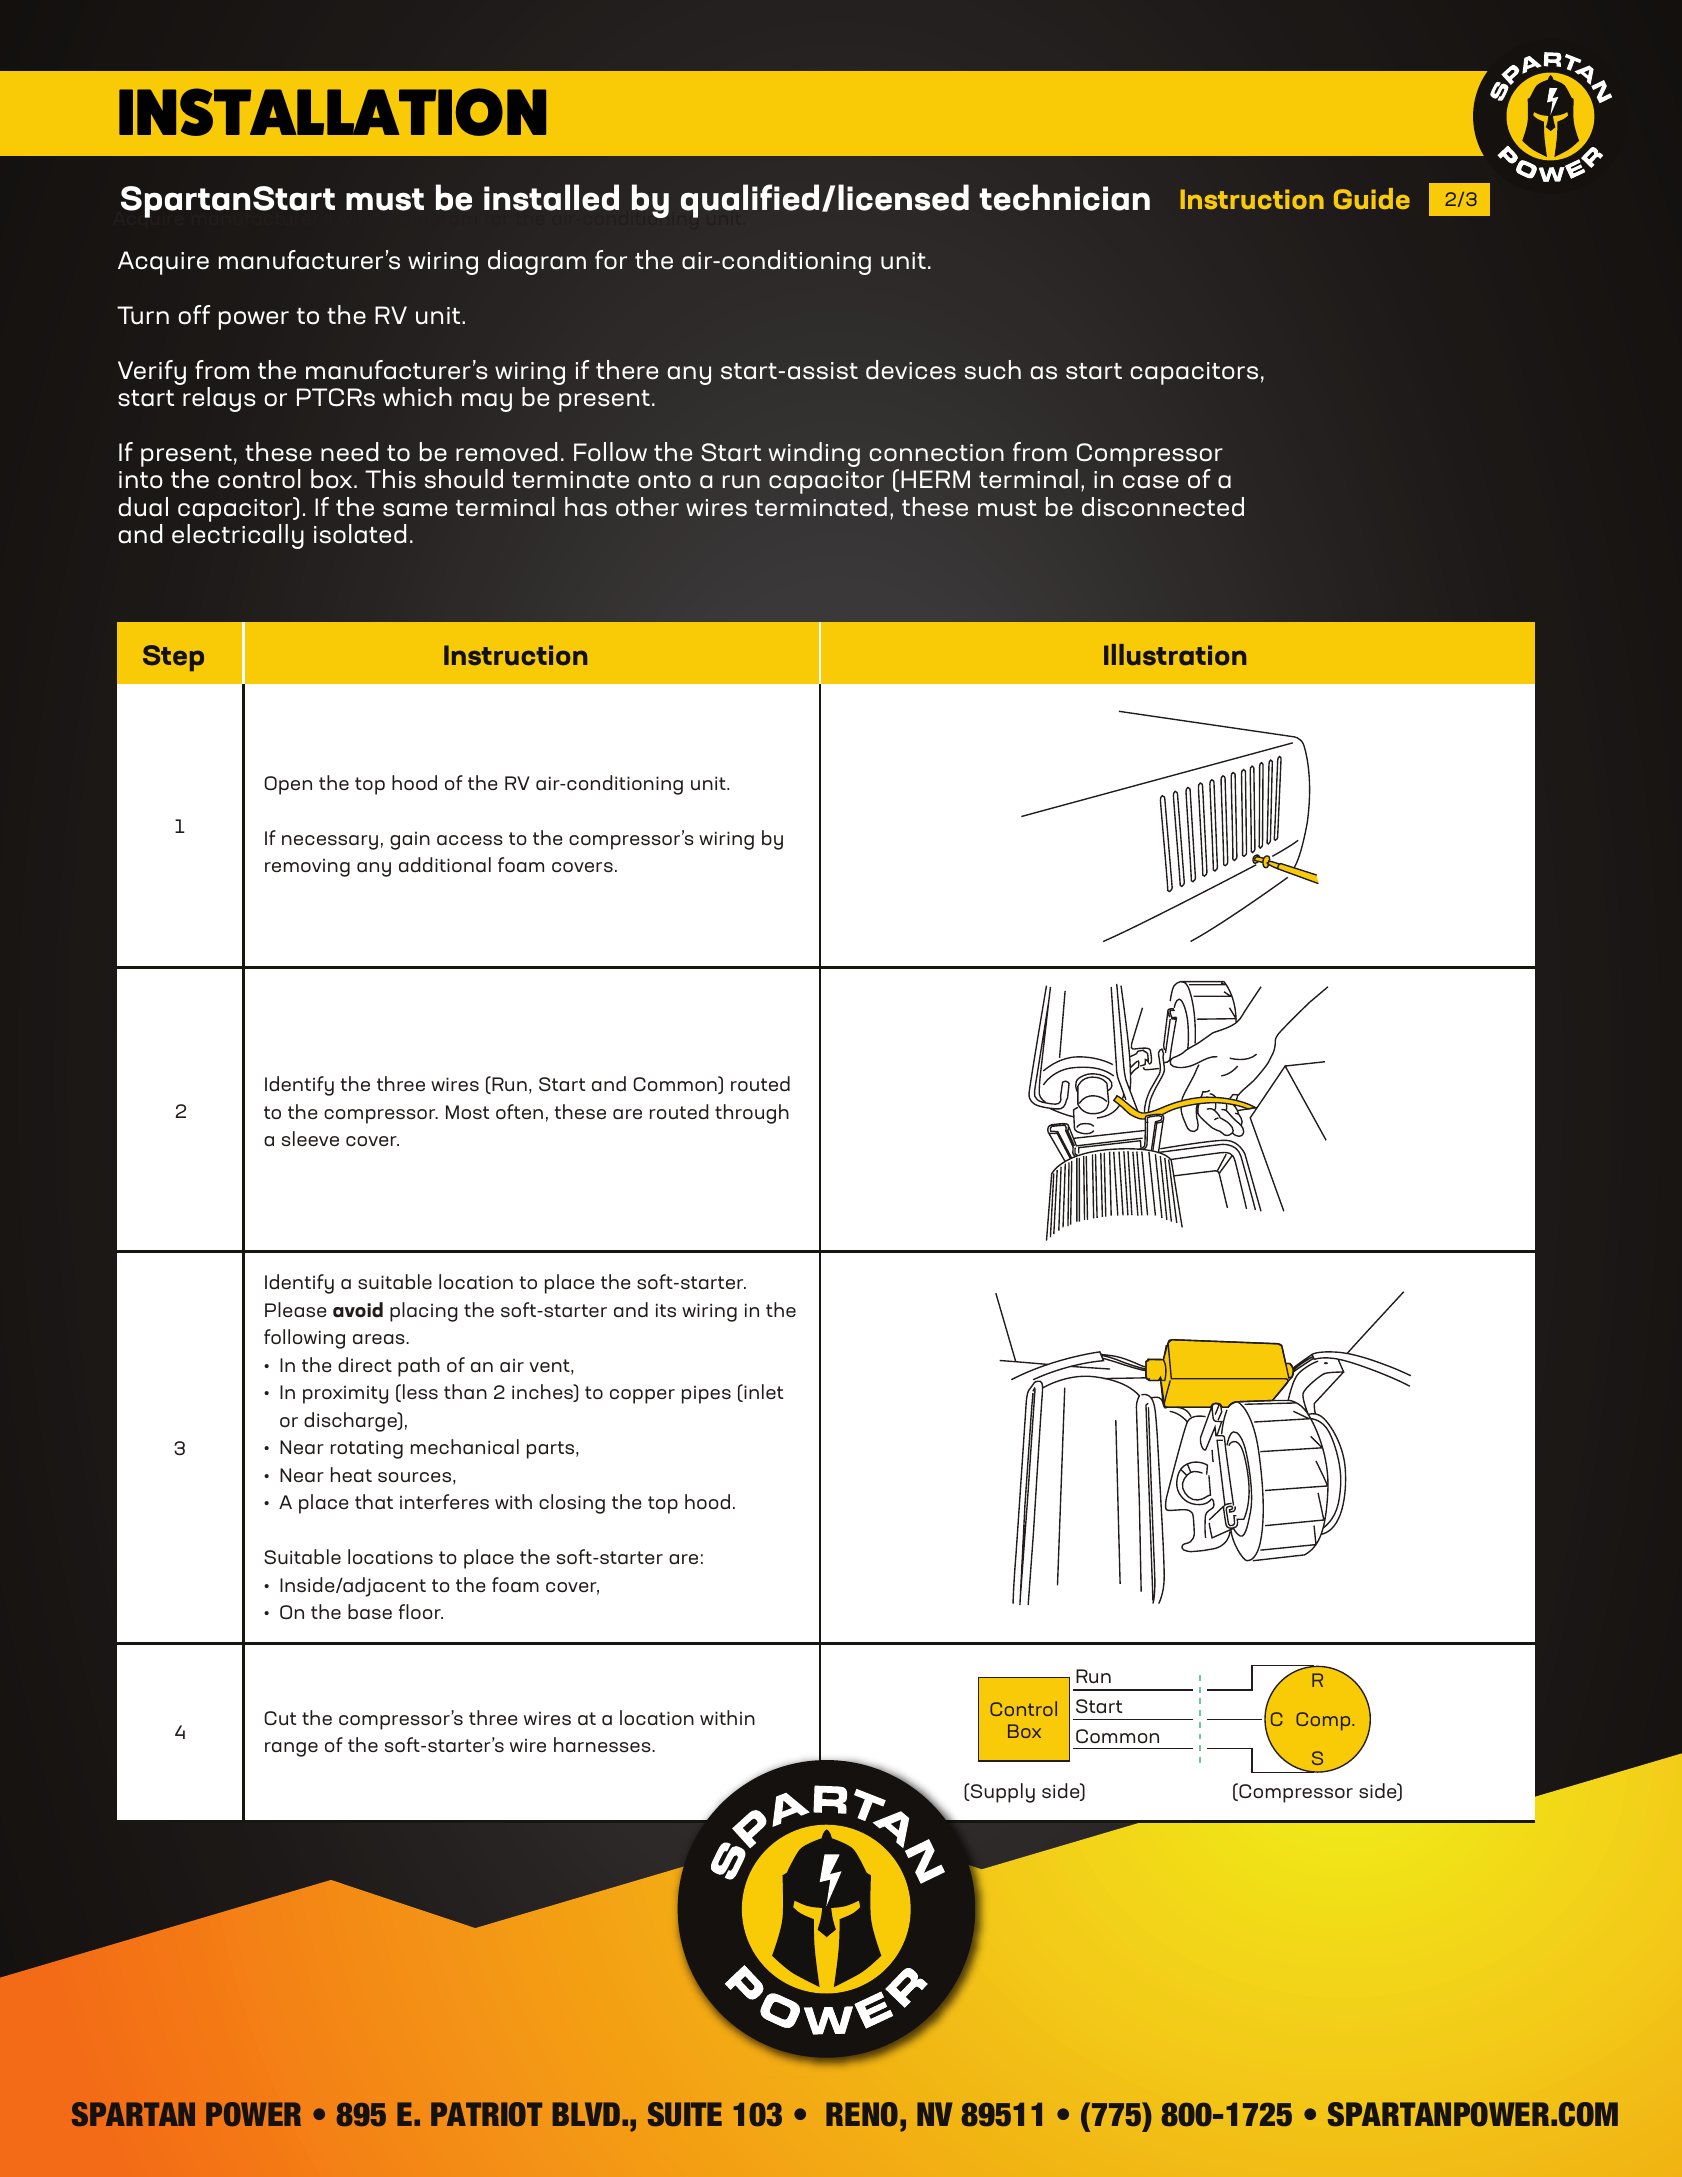 The width and height of the screenshot is (1682, 2177). Describe the element at coordinates (310, 1138) in the screenshot. I see `sleeve` at that location.
